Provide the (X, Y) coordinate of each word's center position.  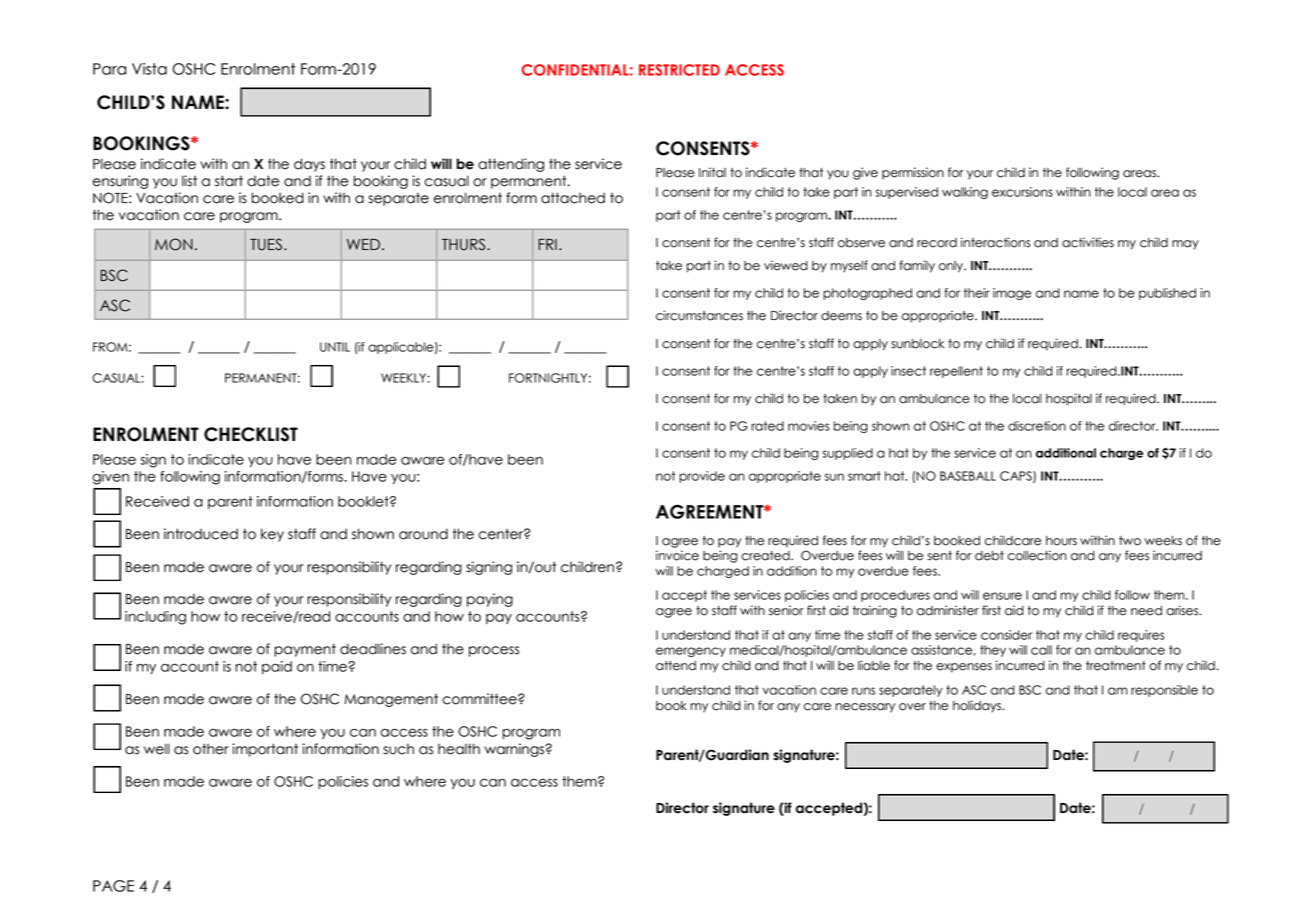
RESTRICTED (679, 70)
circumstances (699, 315)
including (155, 618)
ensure (1002, 596)
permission (913, 173)
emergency (691, 652)
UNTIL (335, 347)
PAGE (113, 886)
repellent (956, 372)
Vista (149, 69)
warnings (515, 750)
